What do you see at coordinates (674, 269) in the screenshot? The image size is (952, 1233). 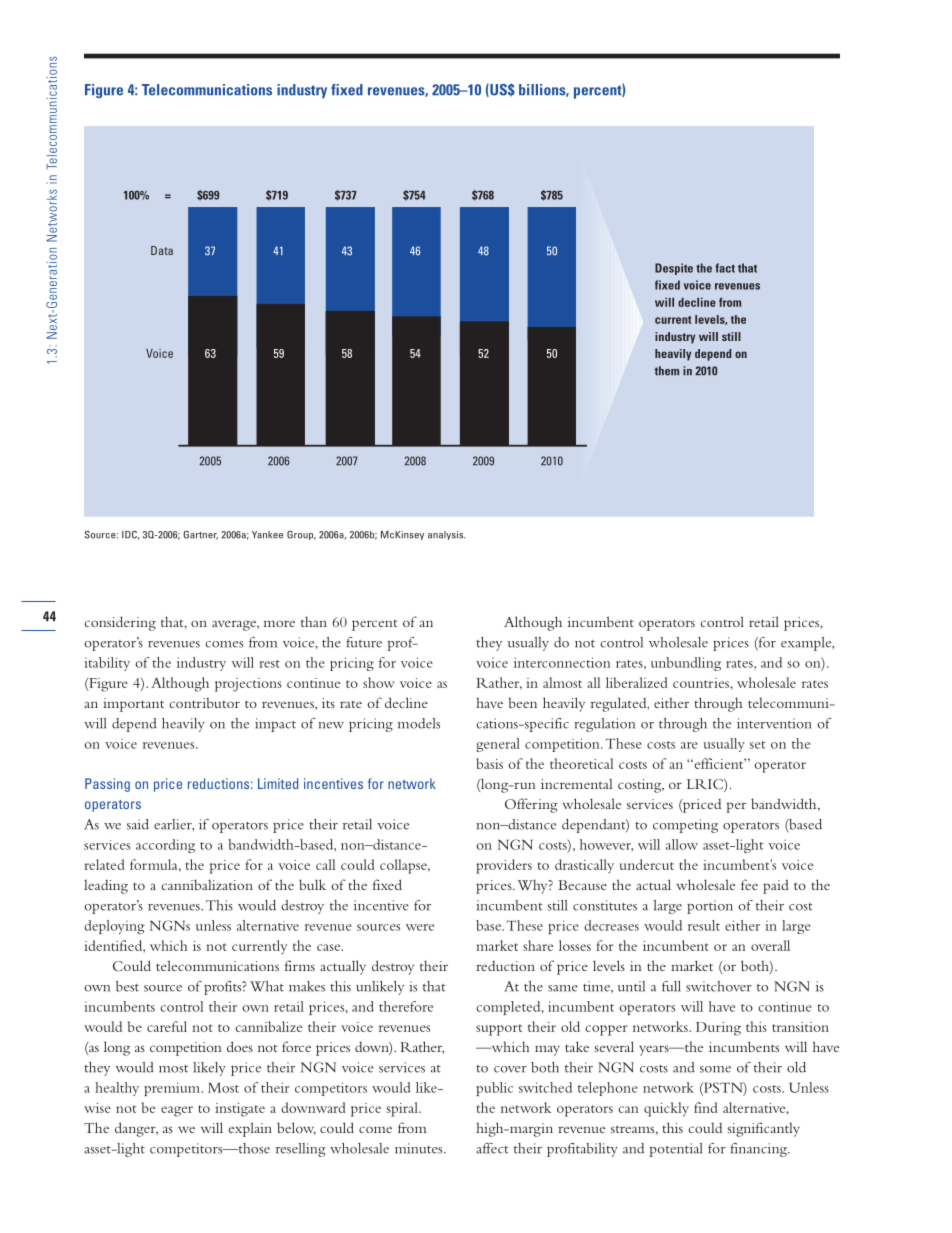 I see `Despite` at bounding box center [674, 269].
